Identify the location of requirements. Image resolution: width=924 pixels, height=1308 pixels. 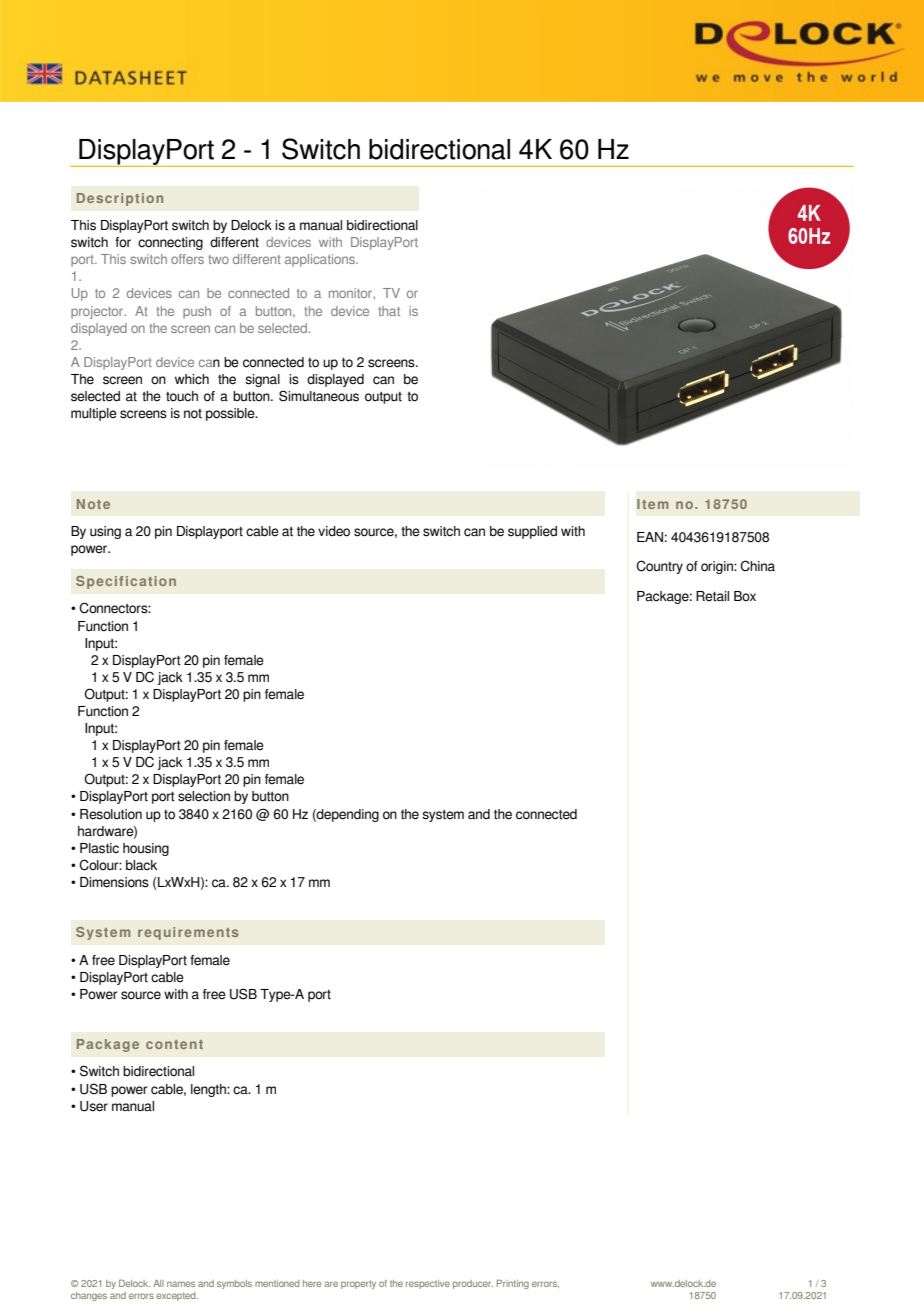
(188, 933).
